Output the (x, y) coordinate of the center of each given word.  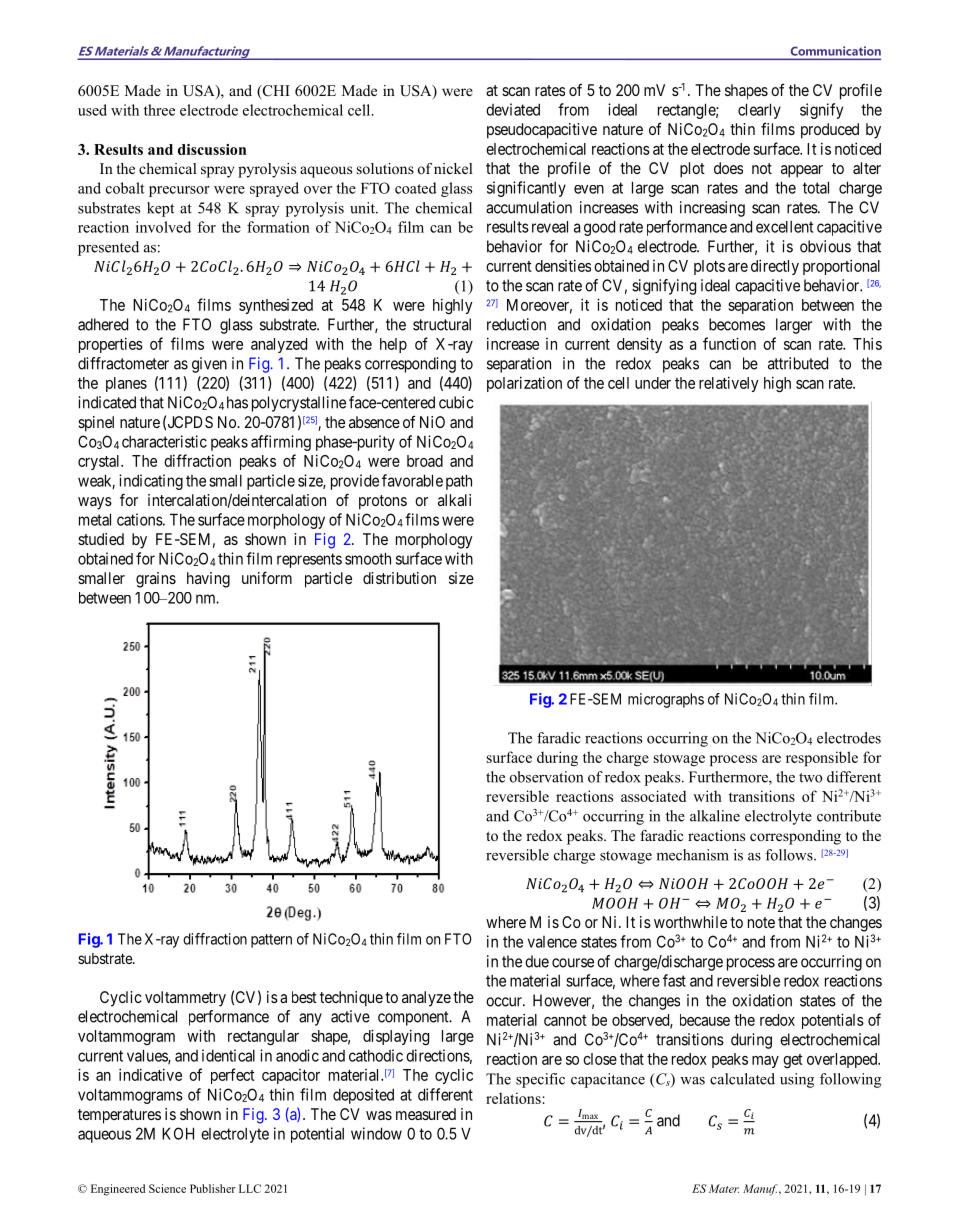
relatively (729, 384)
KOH (178, 1133)
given (209, 365)
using (797, 1080)
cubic (456, 402)
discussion (212, 149)
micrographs (666, 700)
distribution (399, 578)
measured (426, 1114)
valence (552, 942)
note (761, 922)
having (208, 580)
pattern (271, 941)
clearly (759, 111)
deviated (513, 109)
